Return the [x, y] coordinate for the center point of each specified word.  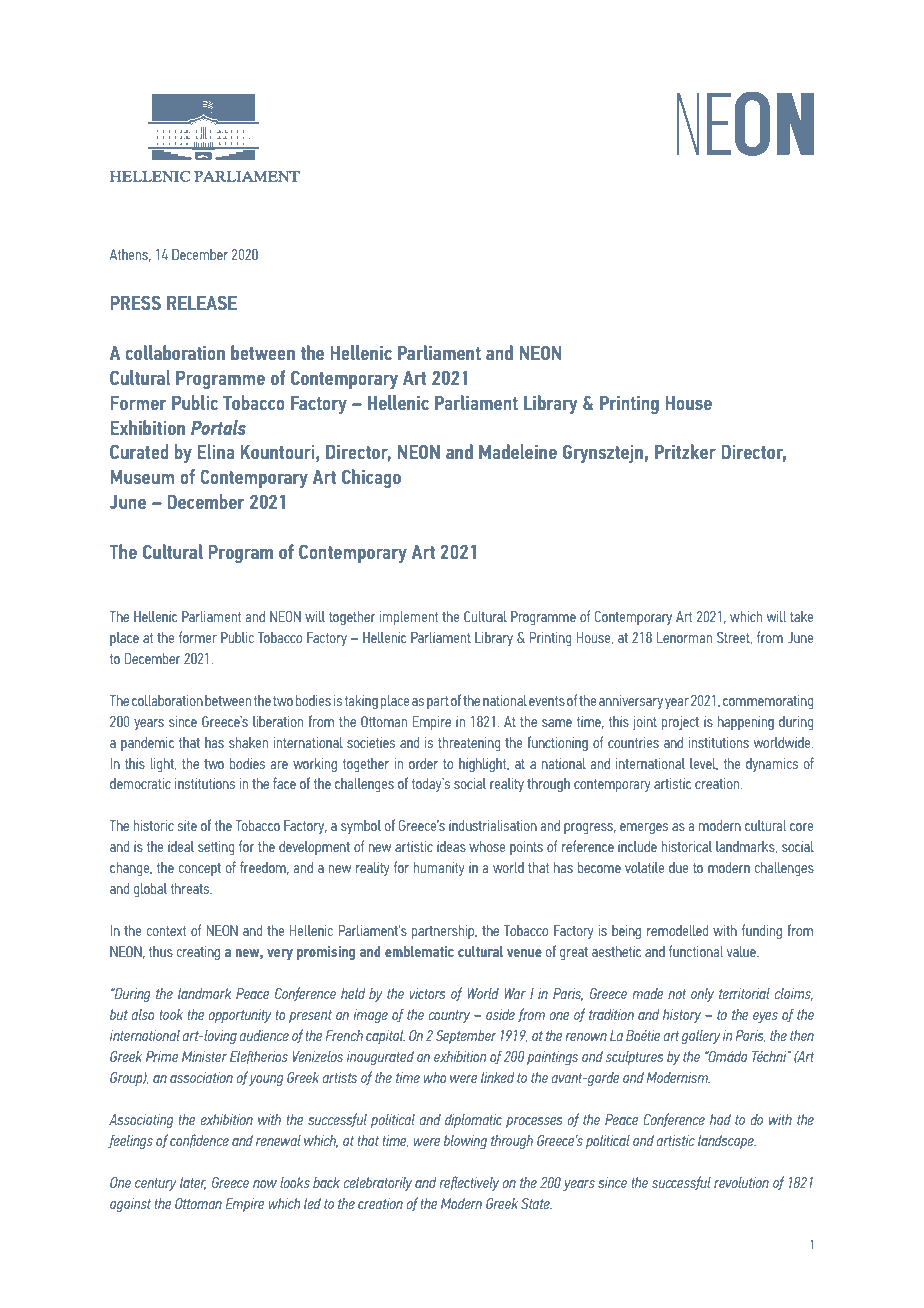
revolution [741, 1182]
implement [409, 618]
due [679, 867]
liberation [278, 721]
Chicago [371, 478]
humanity [439, 869]
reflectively [469, 1183]
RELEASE [202, 303]
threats [191, 888]
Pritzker [685, 451]
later [193, 1183]
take [802, 616]
